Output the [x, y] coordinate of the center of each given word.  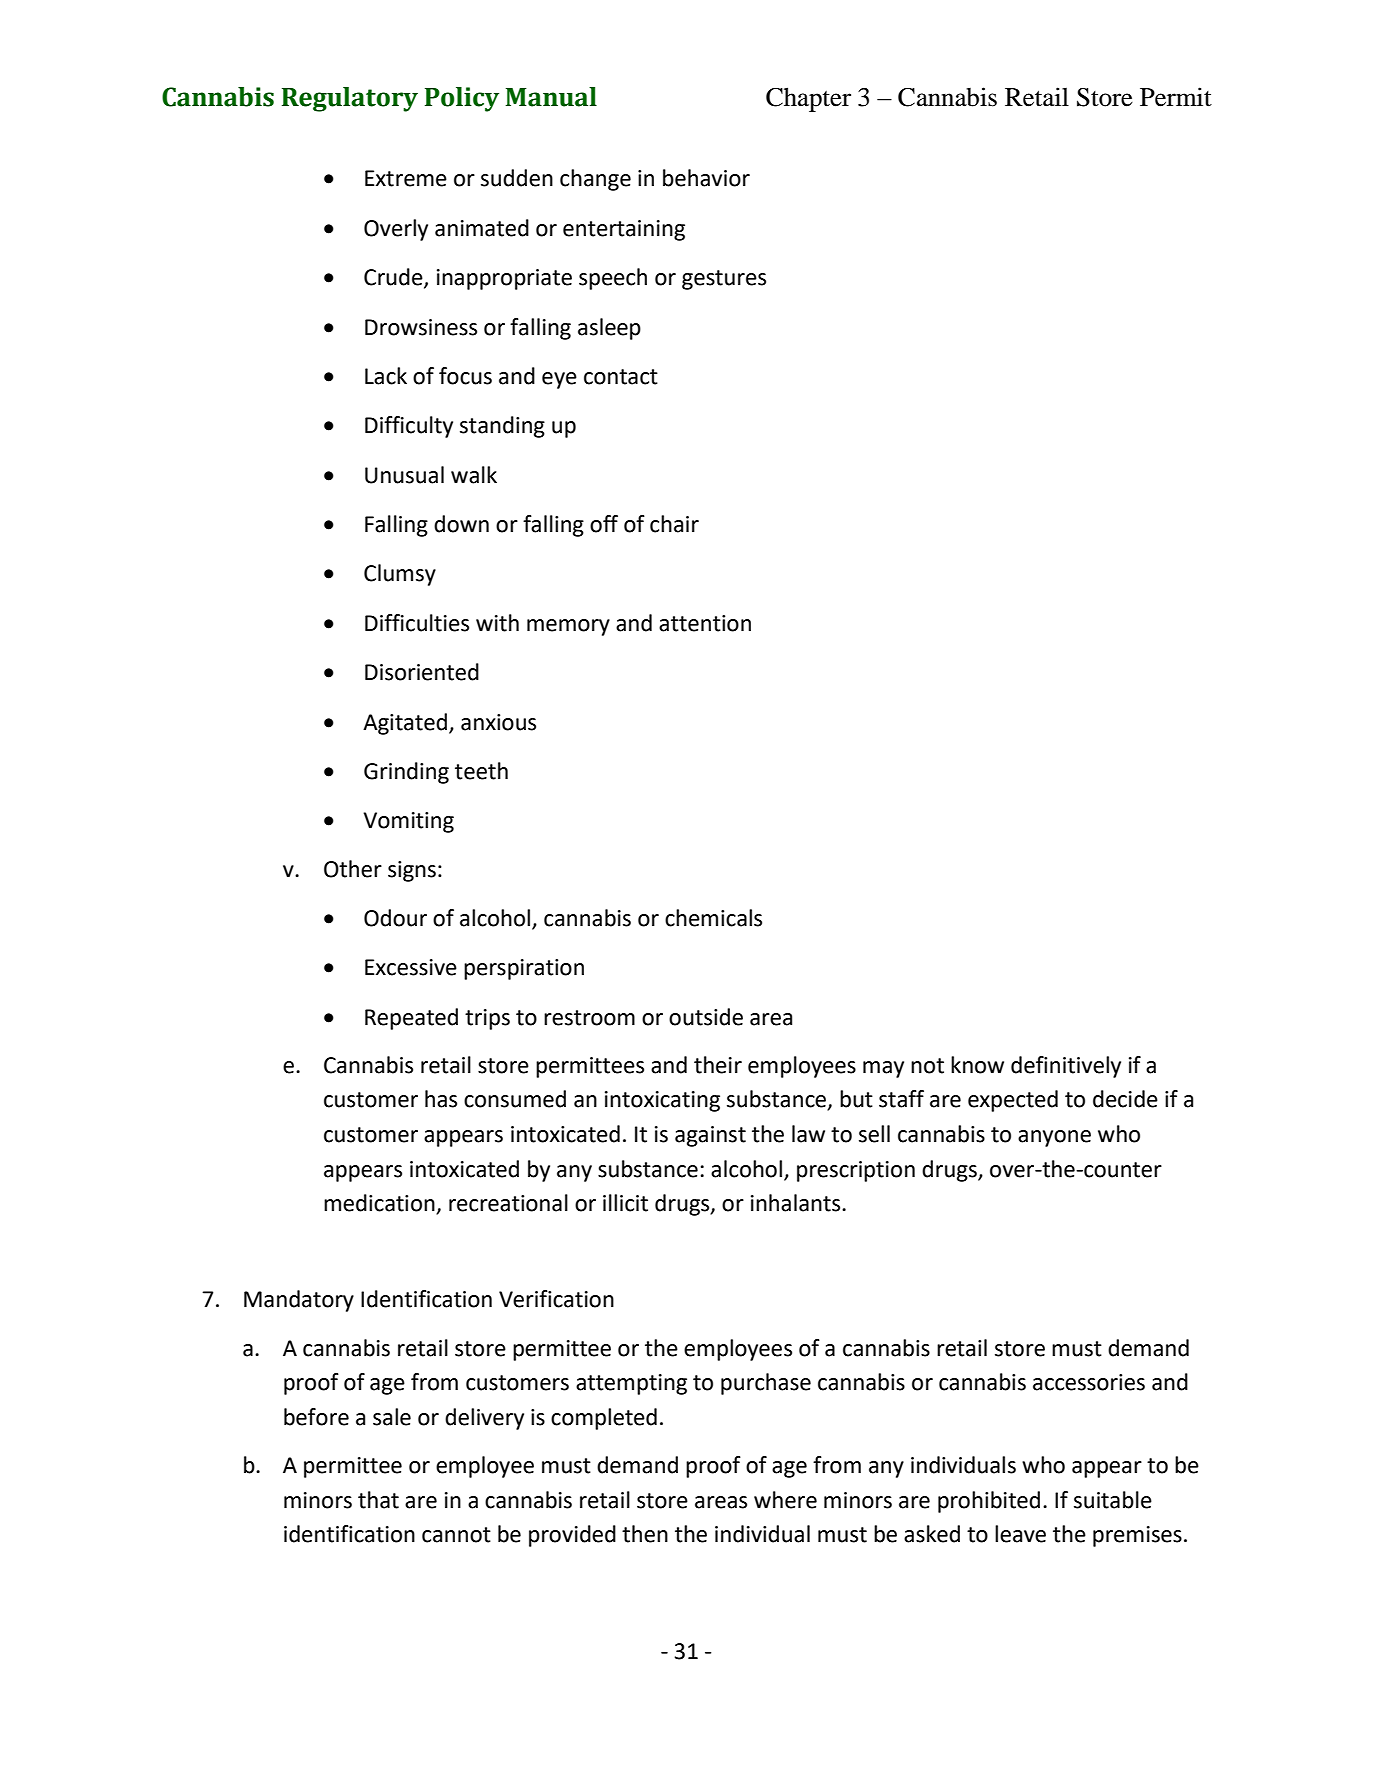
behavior [706, 178]
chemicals [713, 918]
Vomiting [408, 822]
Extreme [406, 178]
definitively [1066, 1067]
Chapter [808, 99]
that [378, 1500]
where [785, 1500]
